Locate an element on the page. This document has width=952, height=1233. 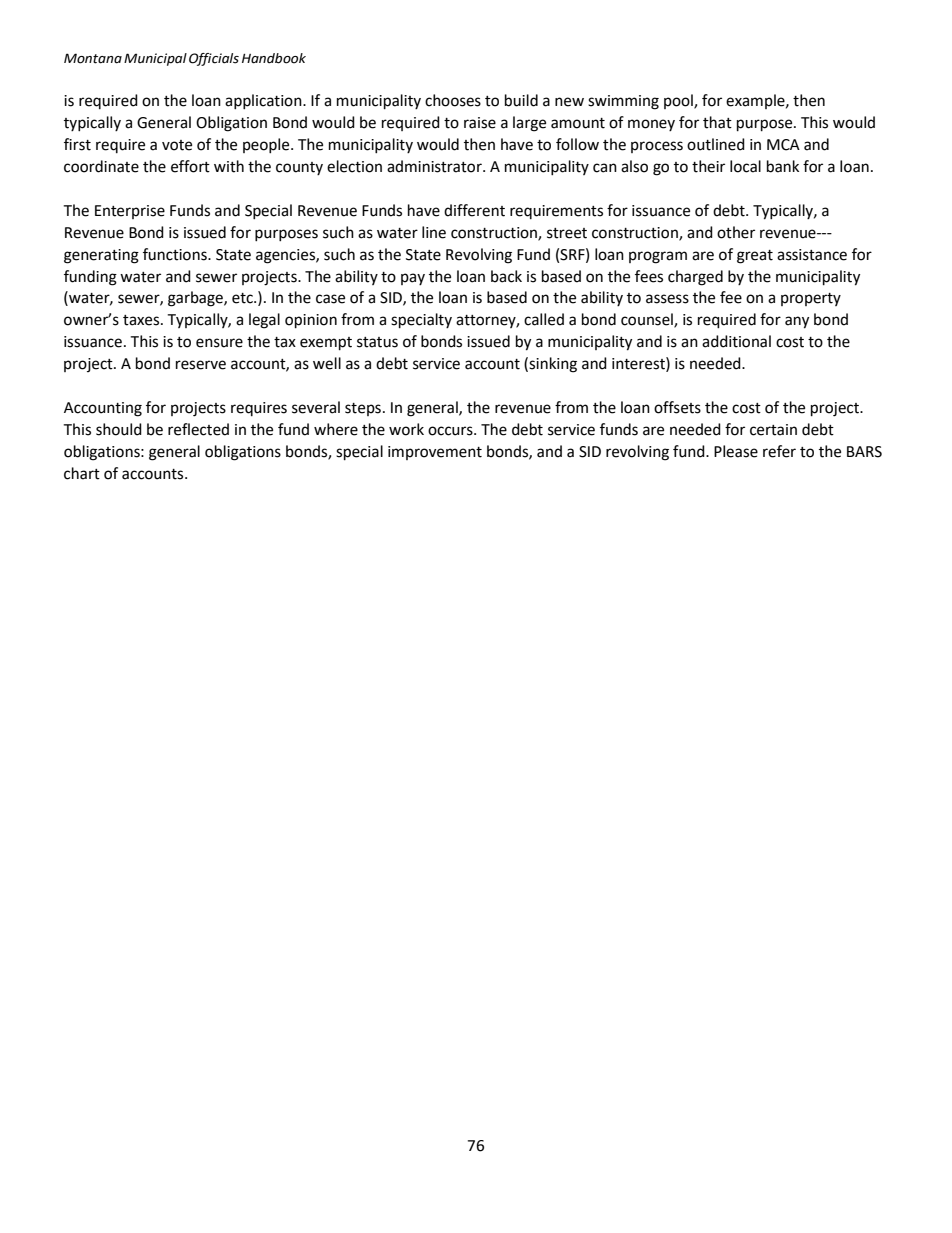
that is located at coordinates (717, 122).
